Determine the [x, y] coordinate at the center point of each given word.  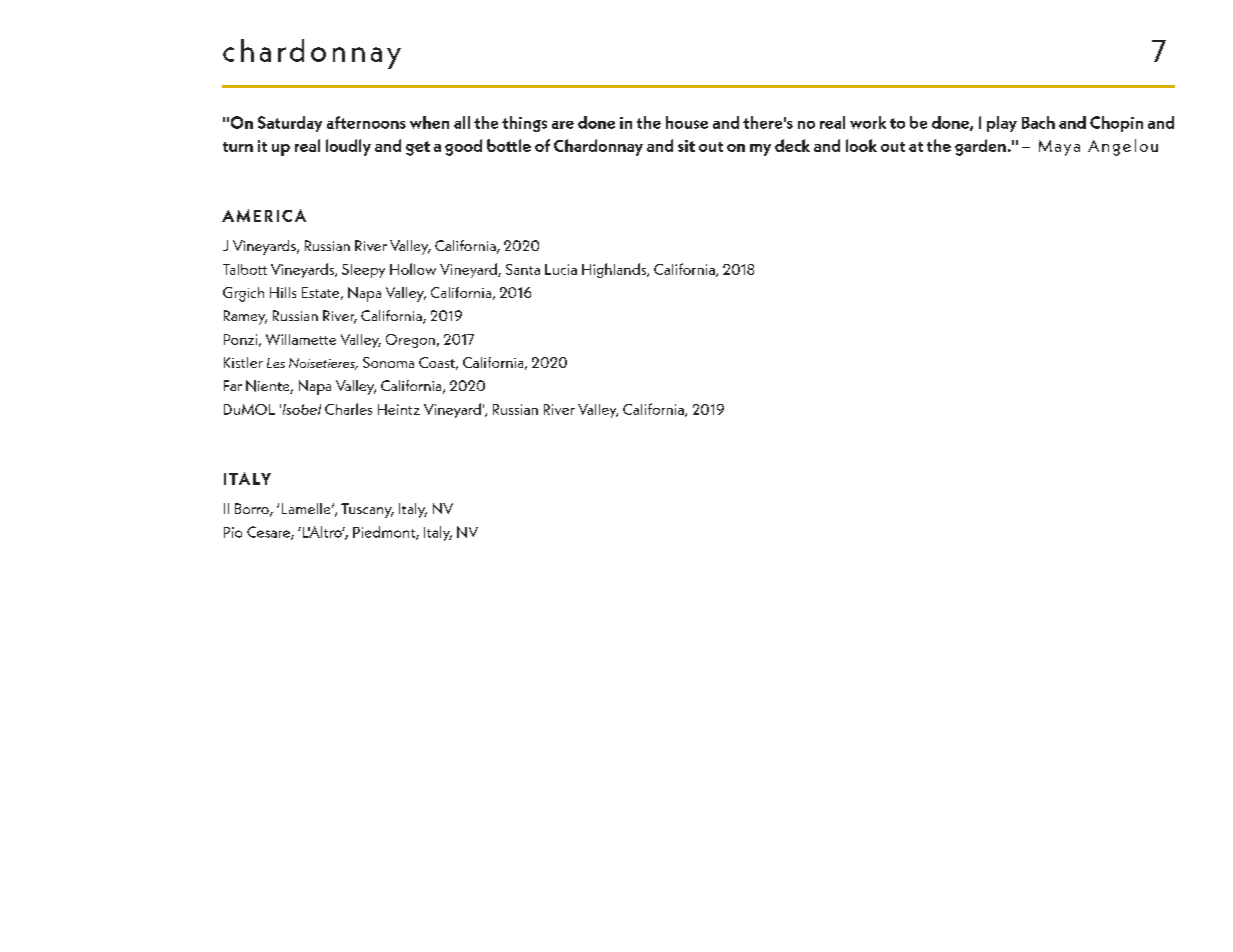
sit [686, 146]
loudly [348, 147]
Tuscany [367, 510]
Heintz [399, 409]
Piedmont [385, 533]
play [1002, 124]
